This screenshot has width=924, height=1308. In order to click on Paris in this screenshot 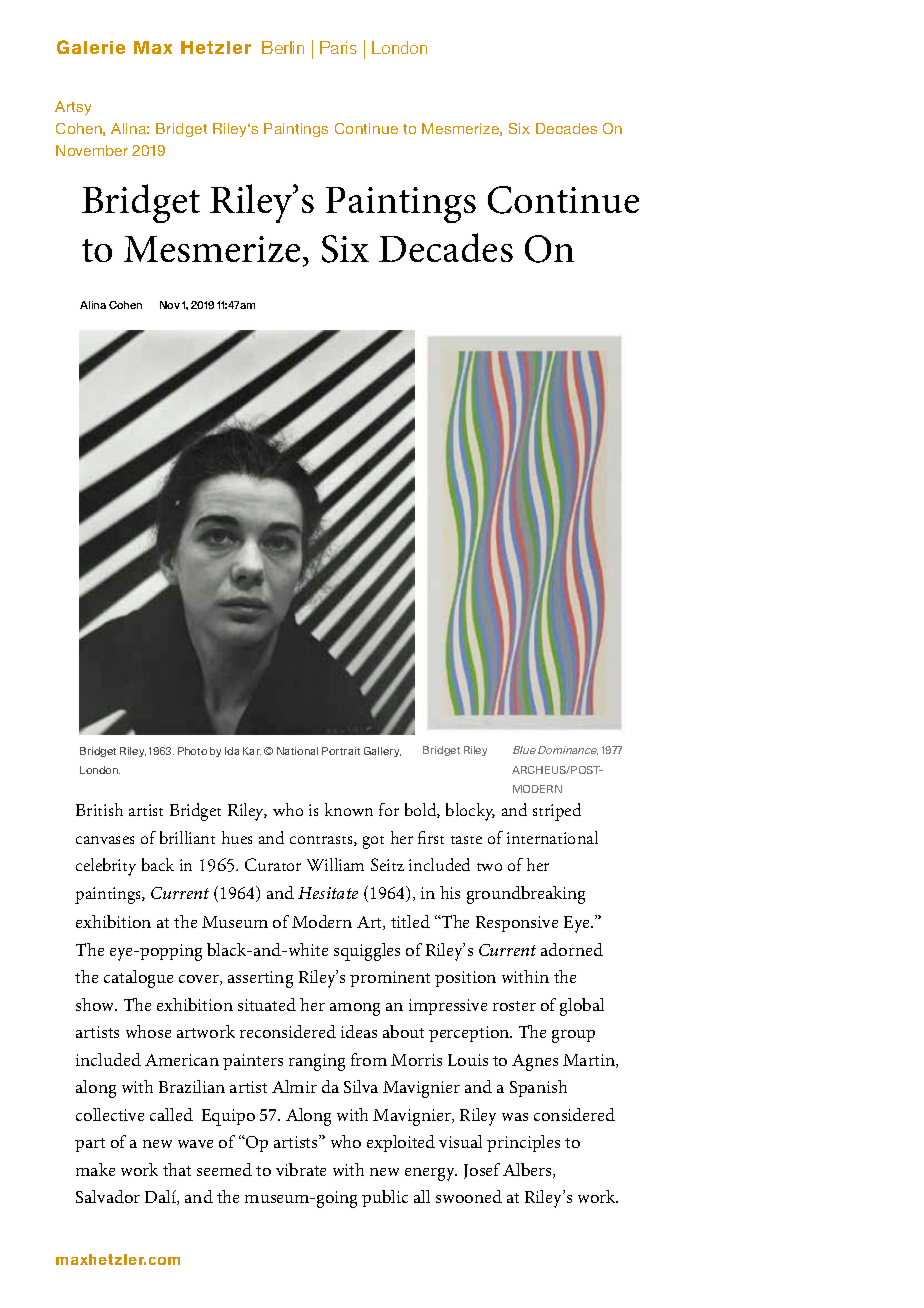, I will do `click(338, 47)`.
